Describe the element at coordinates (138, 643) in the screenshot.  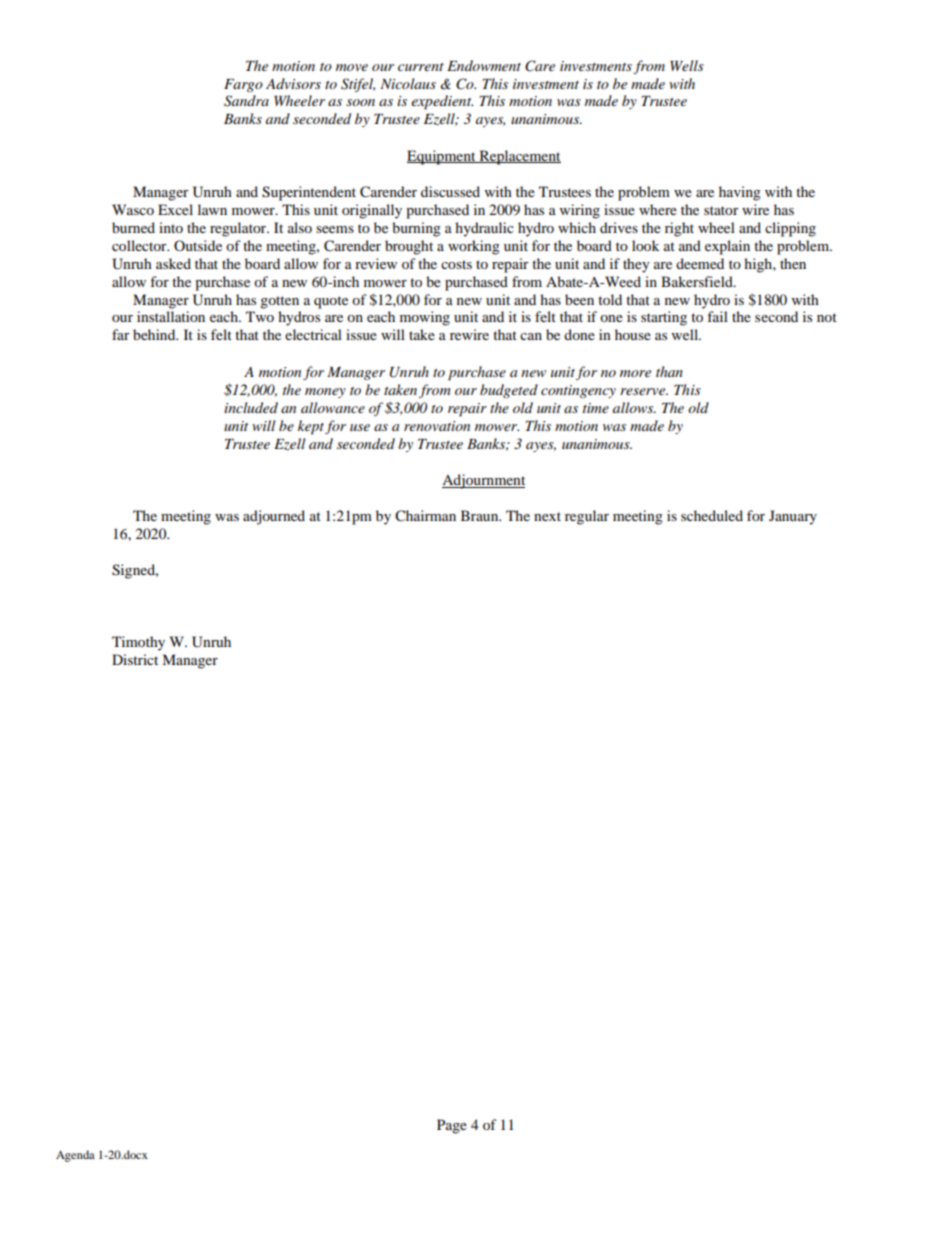
I see `Timothy` at that location.
